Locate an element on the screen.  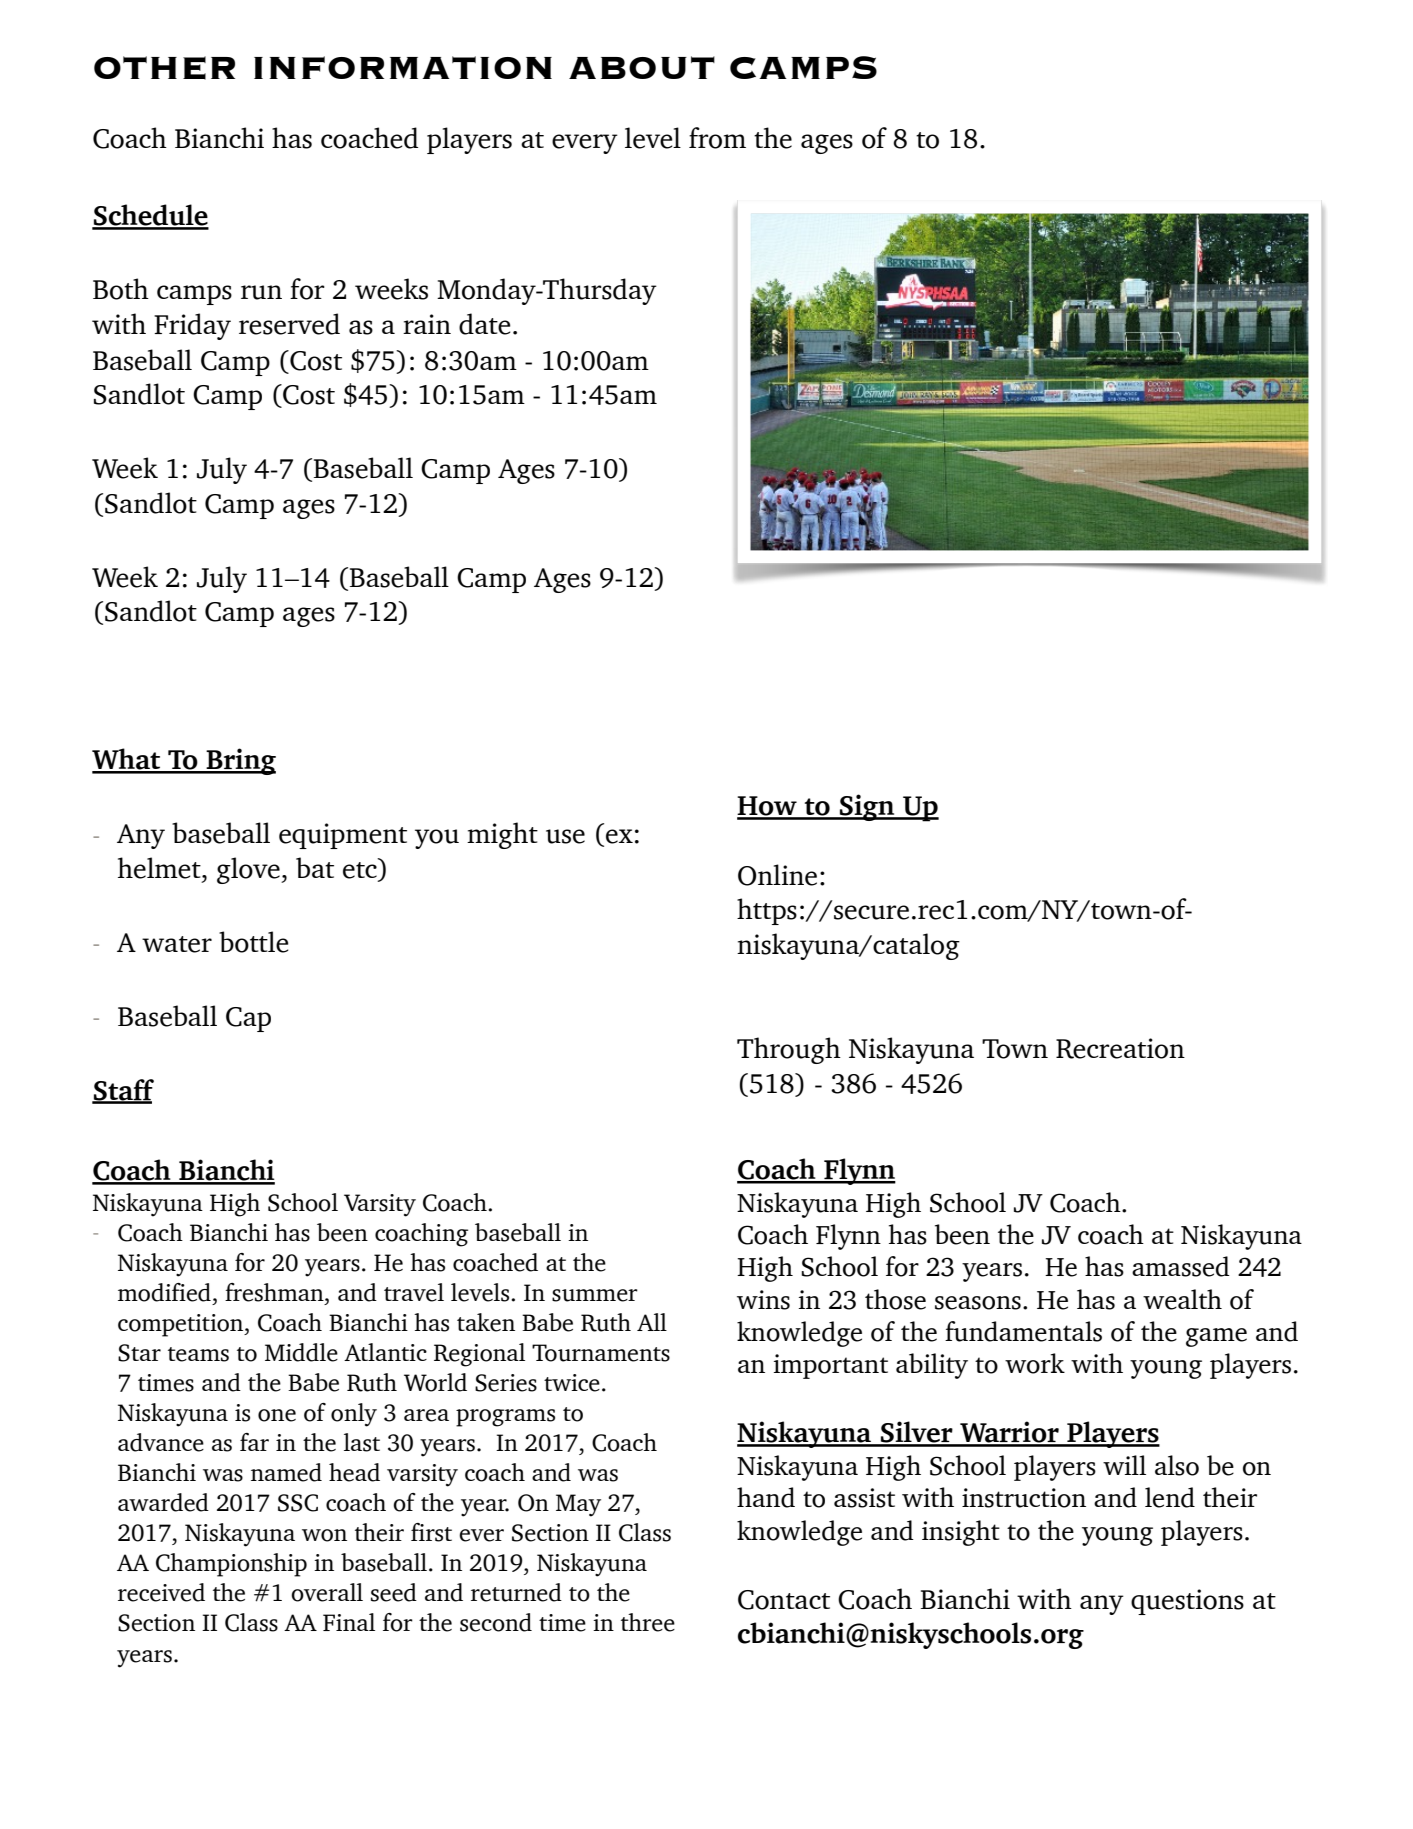
use is located at coordinates (565, 836).
